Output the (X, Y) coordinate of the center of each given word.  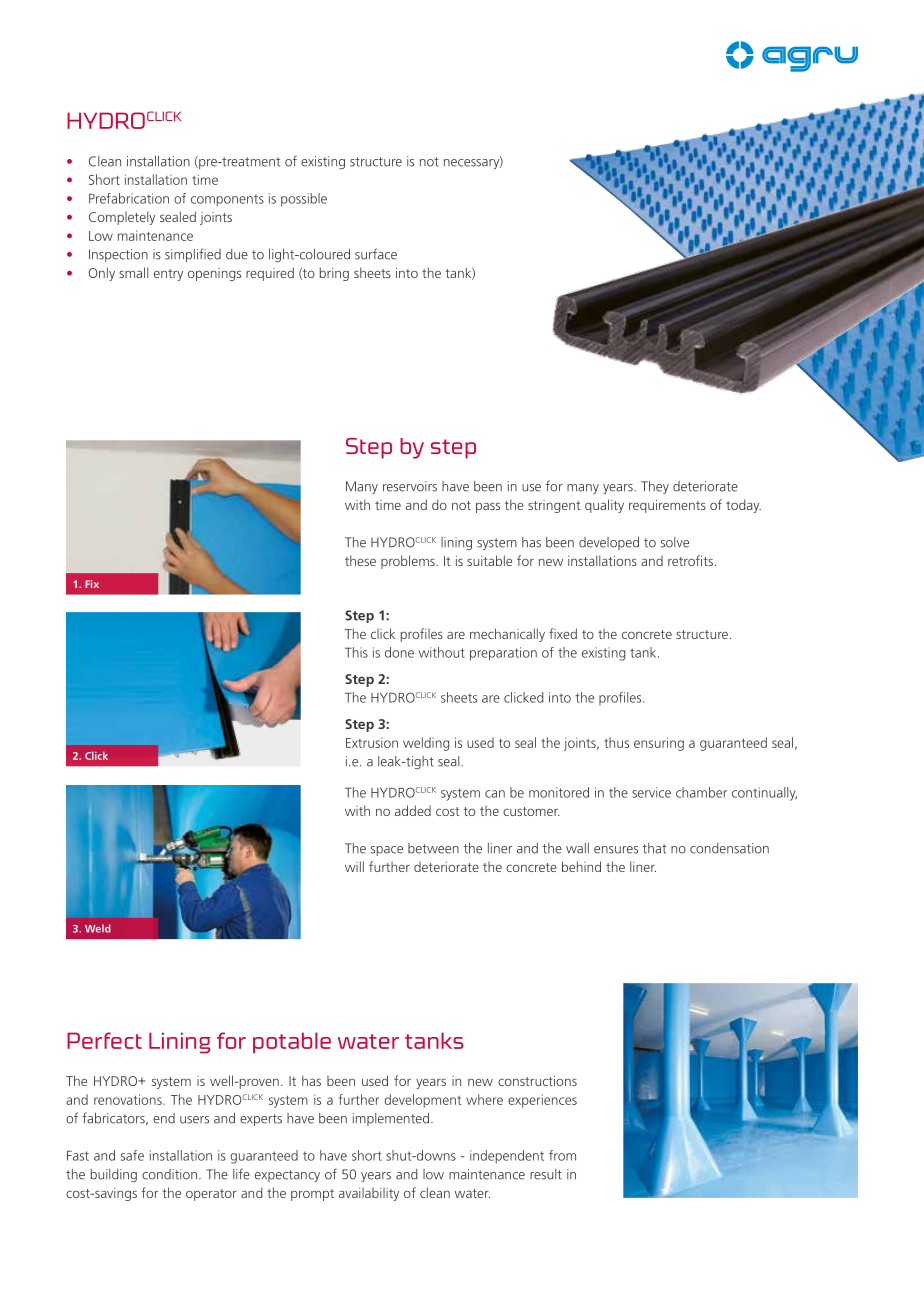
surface (376, 254)
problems (409, 562)
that (654, 848)
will (354, 866)
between (433, 848)
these (360, 560)
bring (334, 274)
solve (675, 542)
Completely (122, 218)
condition (169, 1174)
